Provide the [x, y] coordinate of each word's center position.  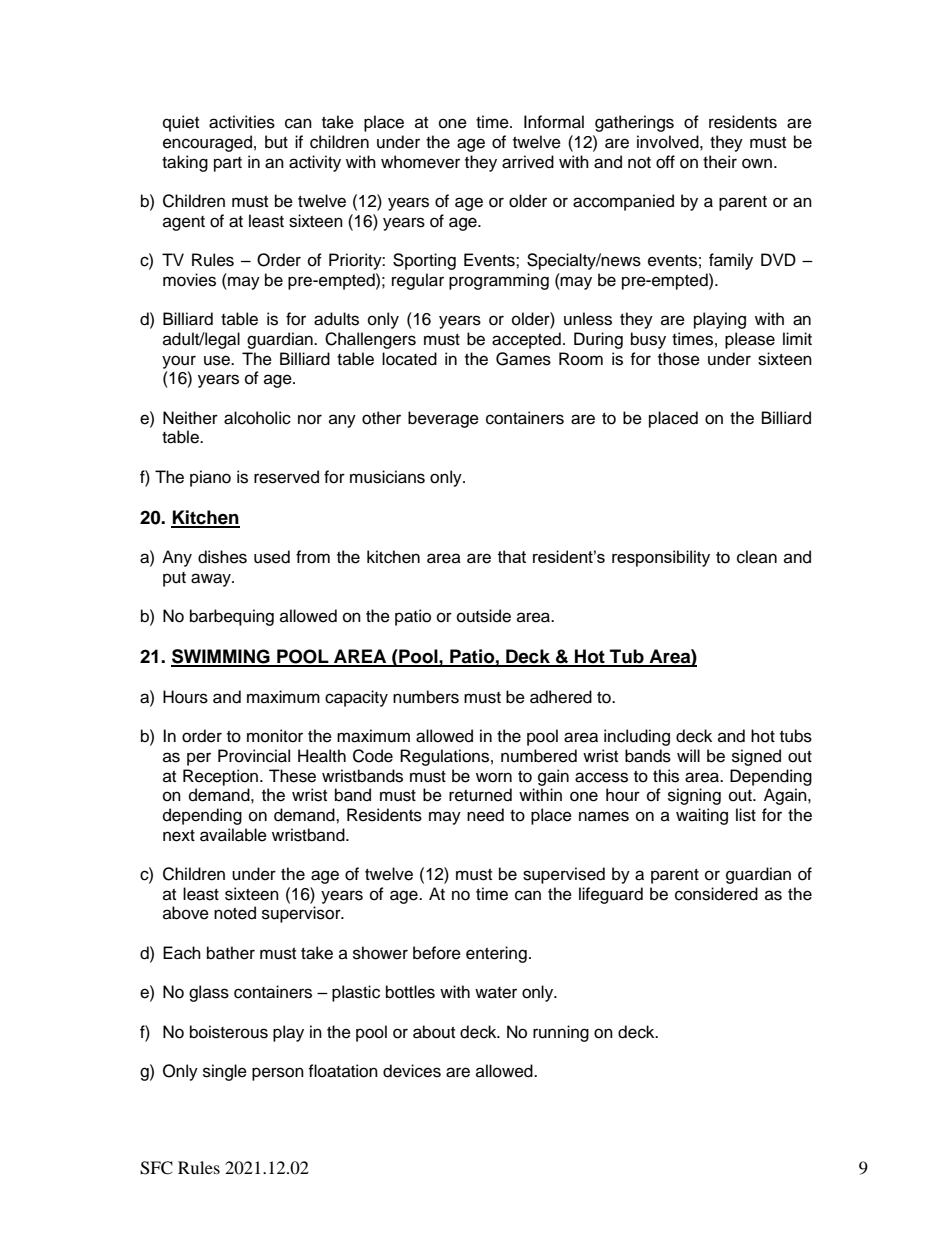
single [225, 1072]
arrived [528, 162]
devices [412, 1071]
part [228, 164]
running [561, 1033]
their [720, 162]
